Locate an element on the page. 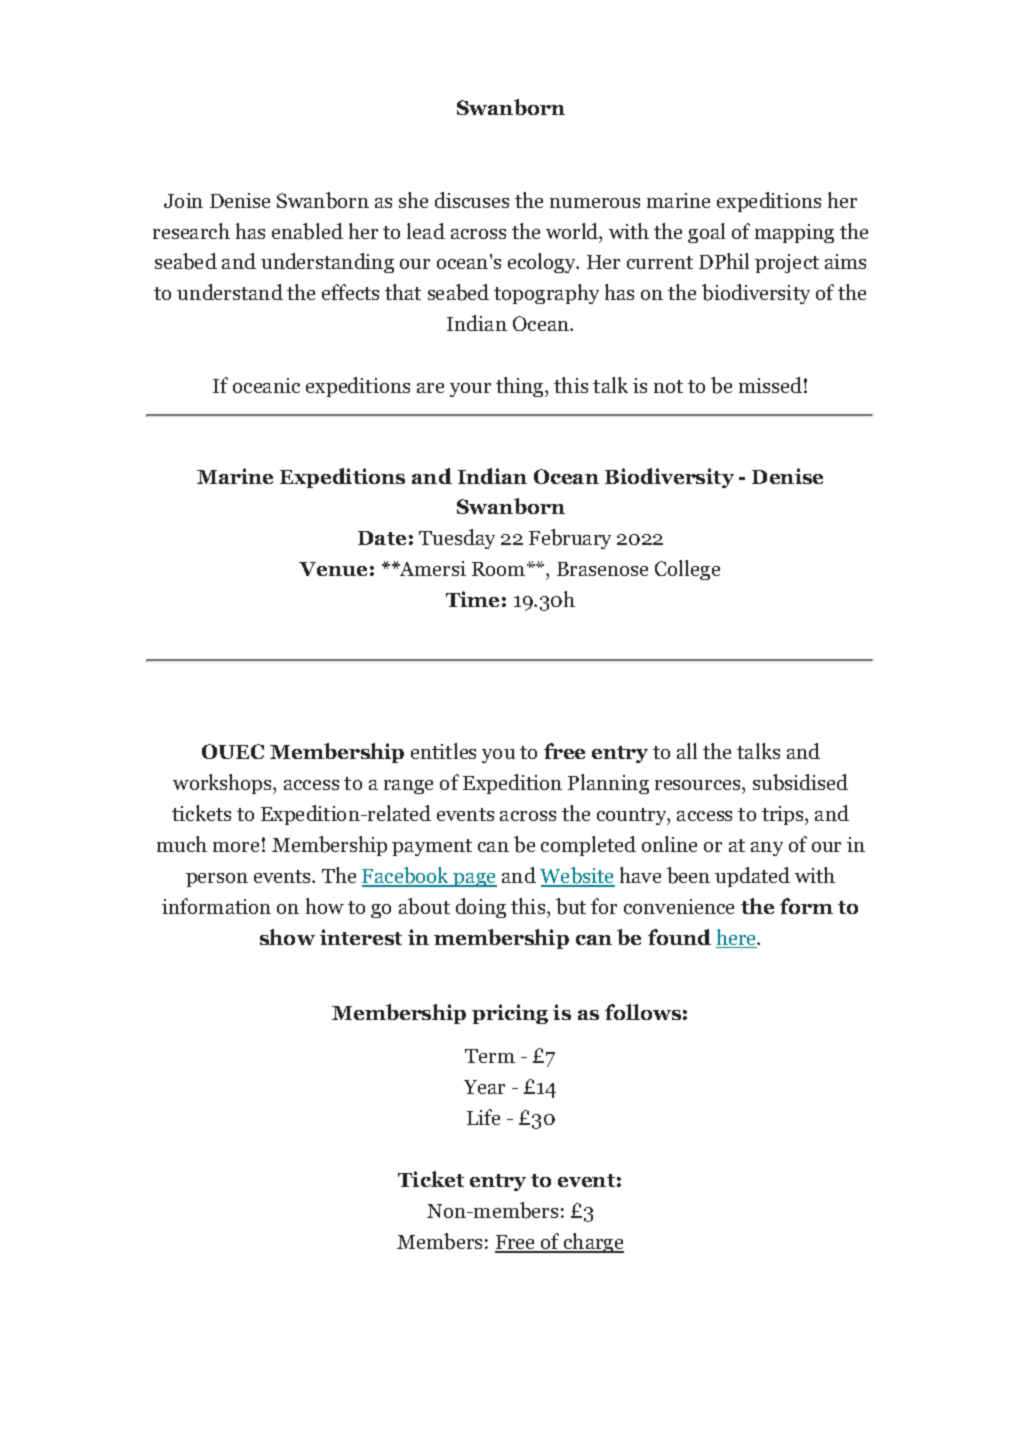  entitles is located at coordinates (443, 751).
